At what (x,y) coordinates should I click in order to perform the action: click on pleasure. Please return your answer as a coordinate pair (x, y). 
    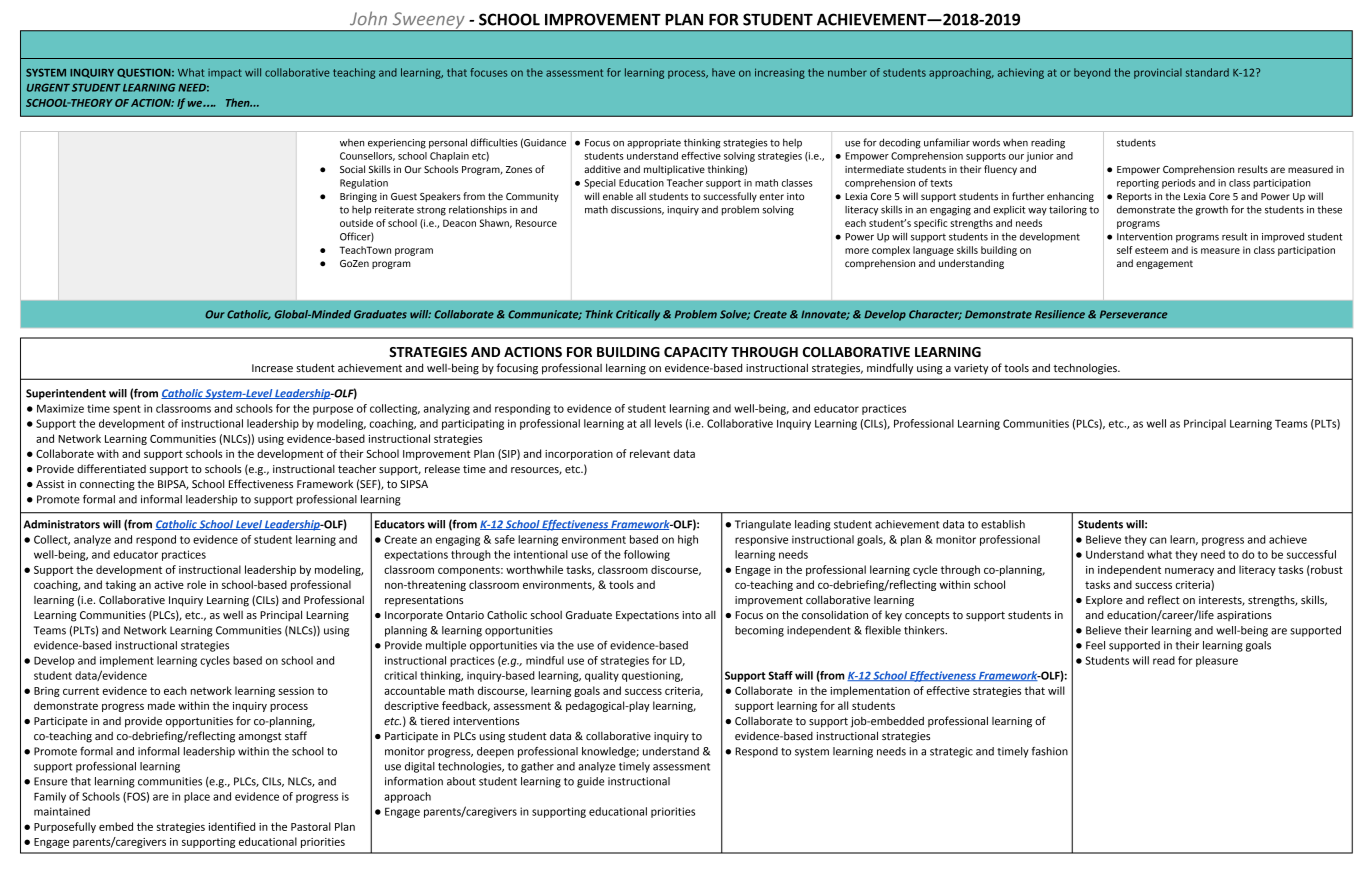
    Looking at the image, I should click on (1217, 661).
